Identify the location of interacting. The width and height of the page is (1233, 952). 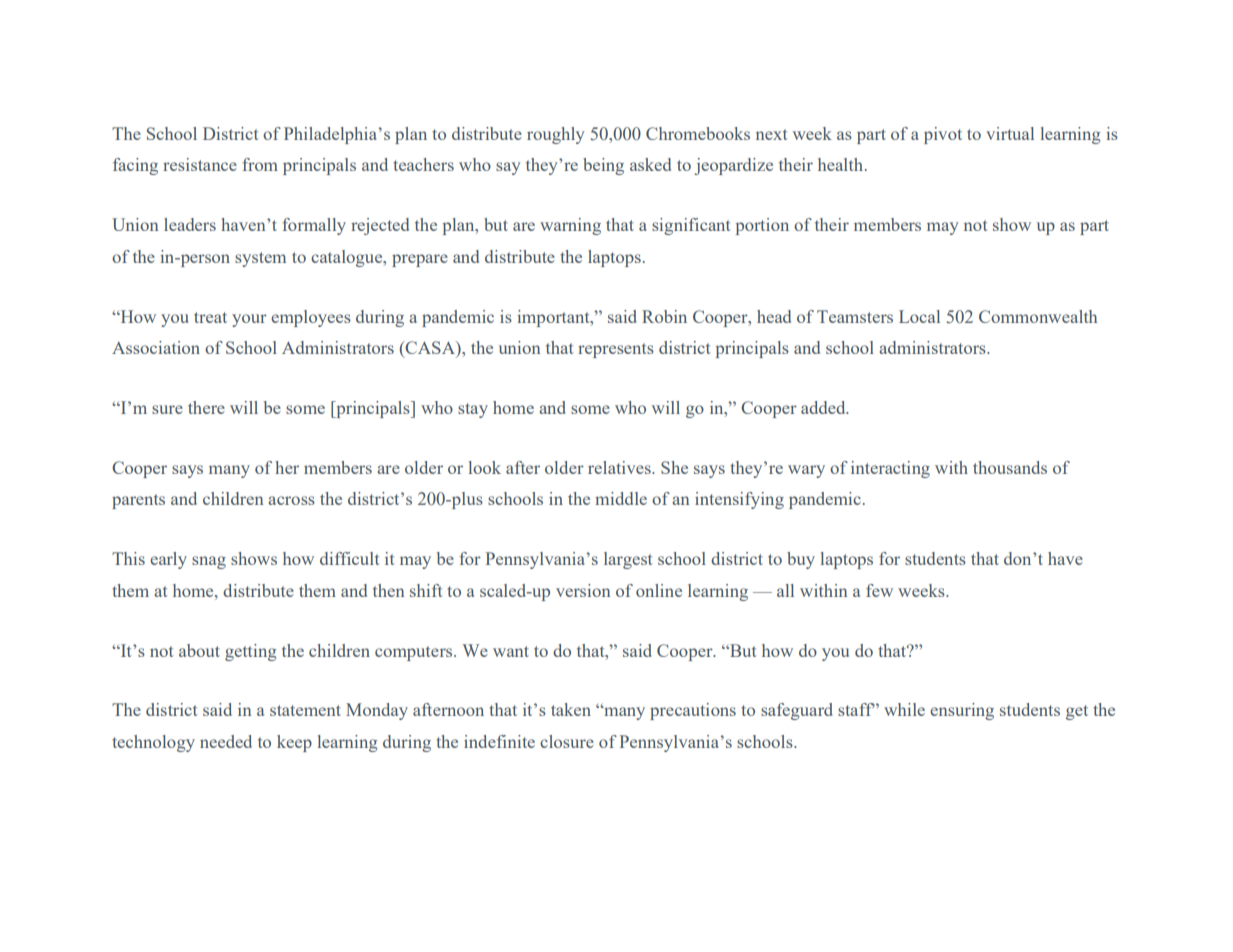
(890, 469).
